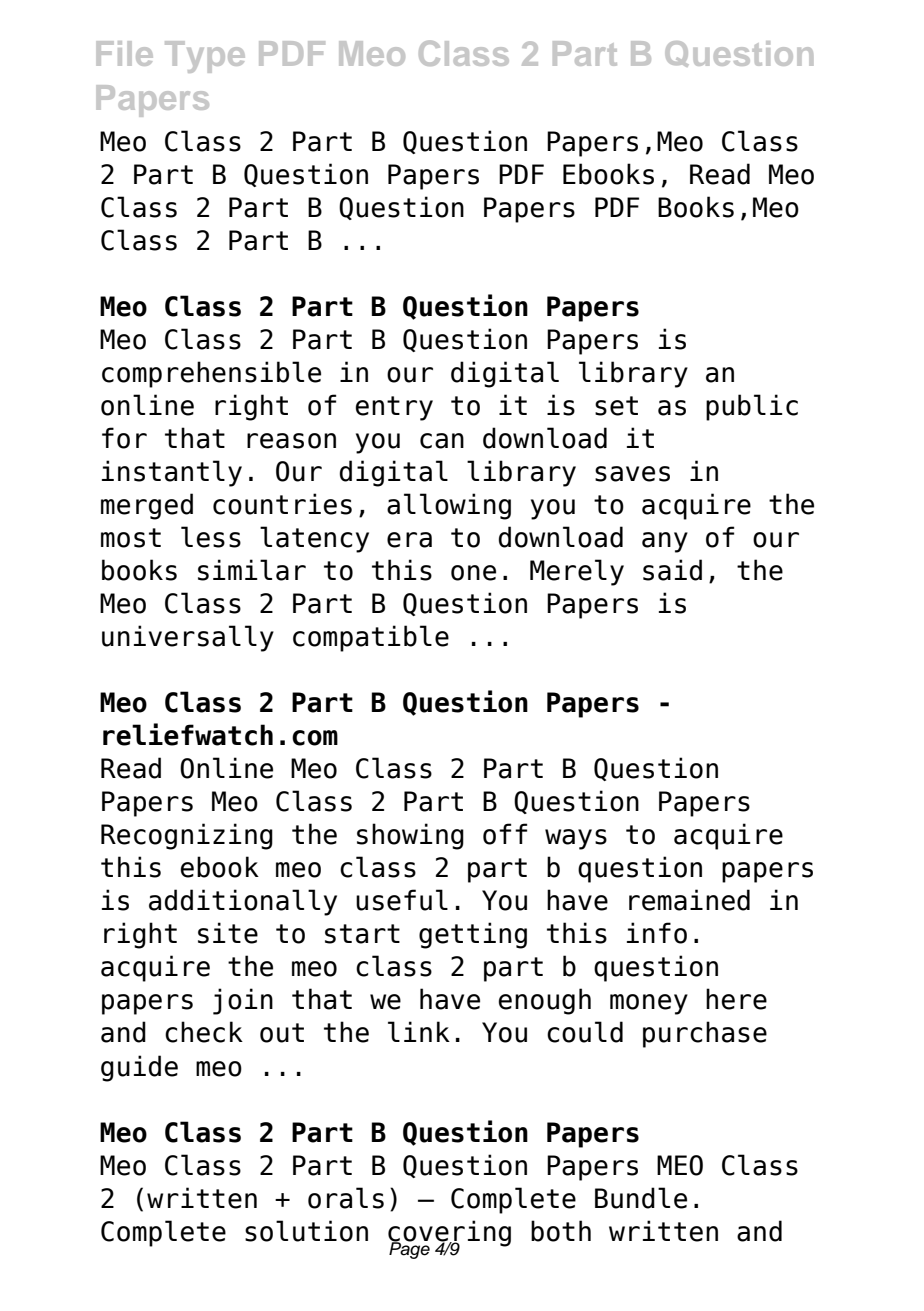 The image size is (924, 1311). I want to click on covering, so click(449, 1234).
